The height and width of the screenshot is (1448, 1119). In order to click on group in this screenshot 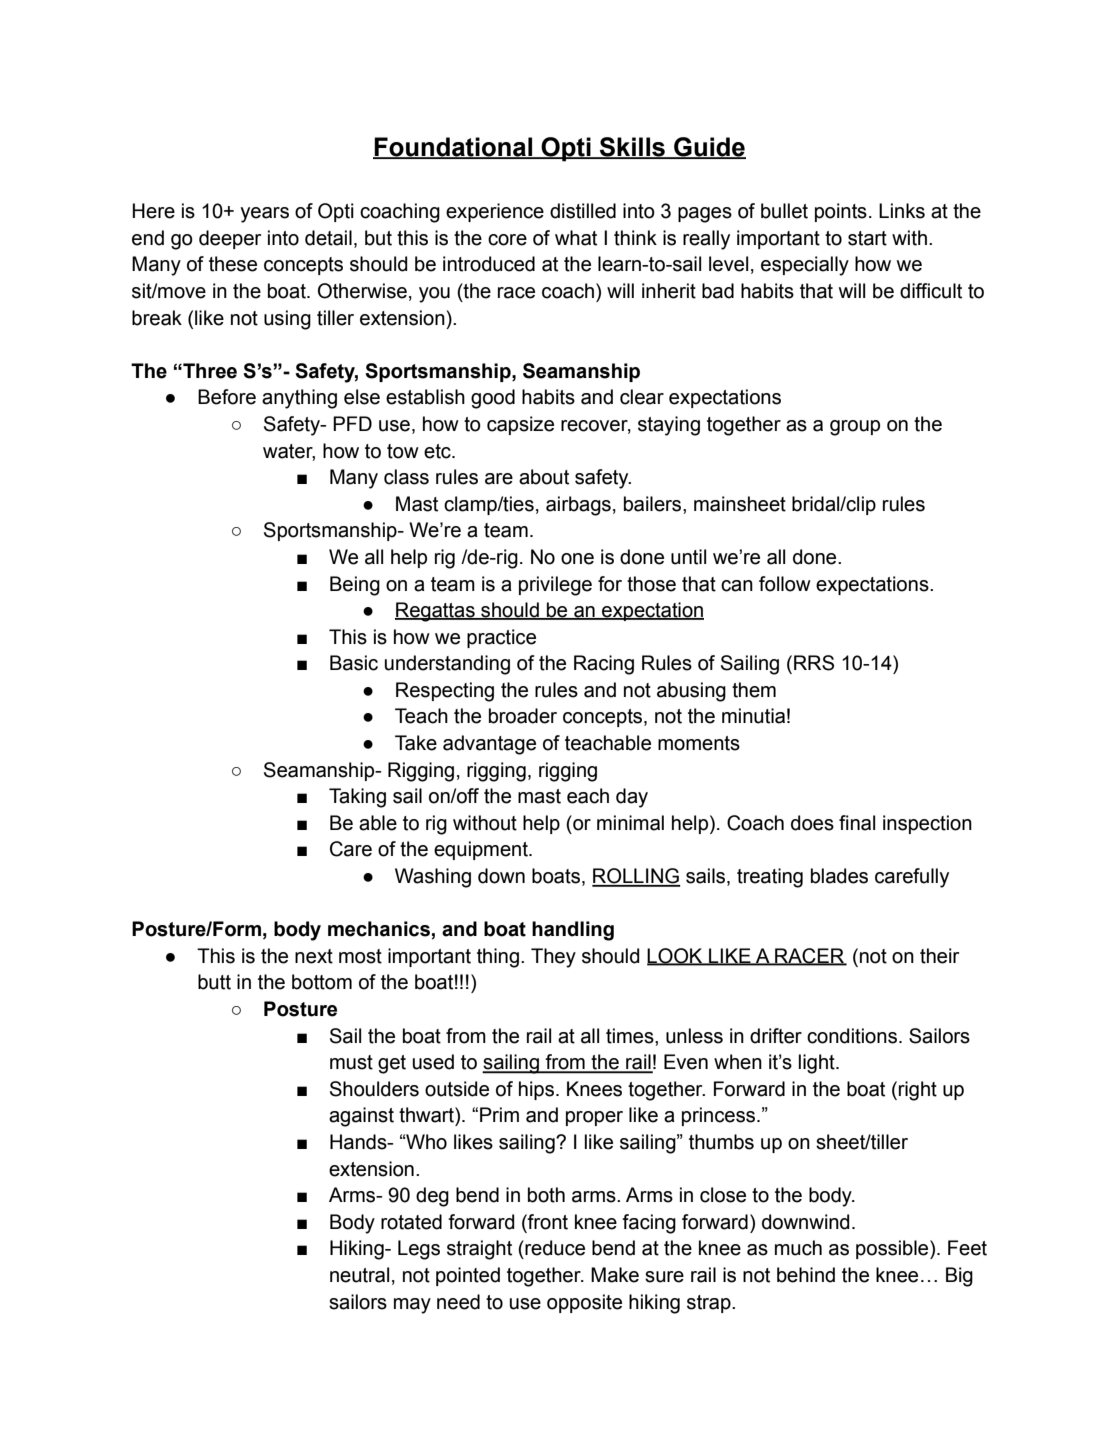, I will do `click(855, 428)`.
